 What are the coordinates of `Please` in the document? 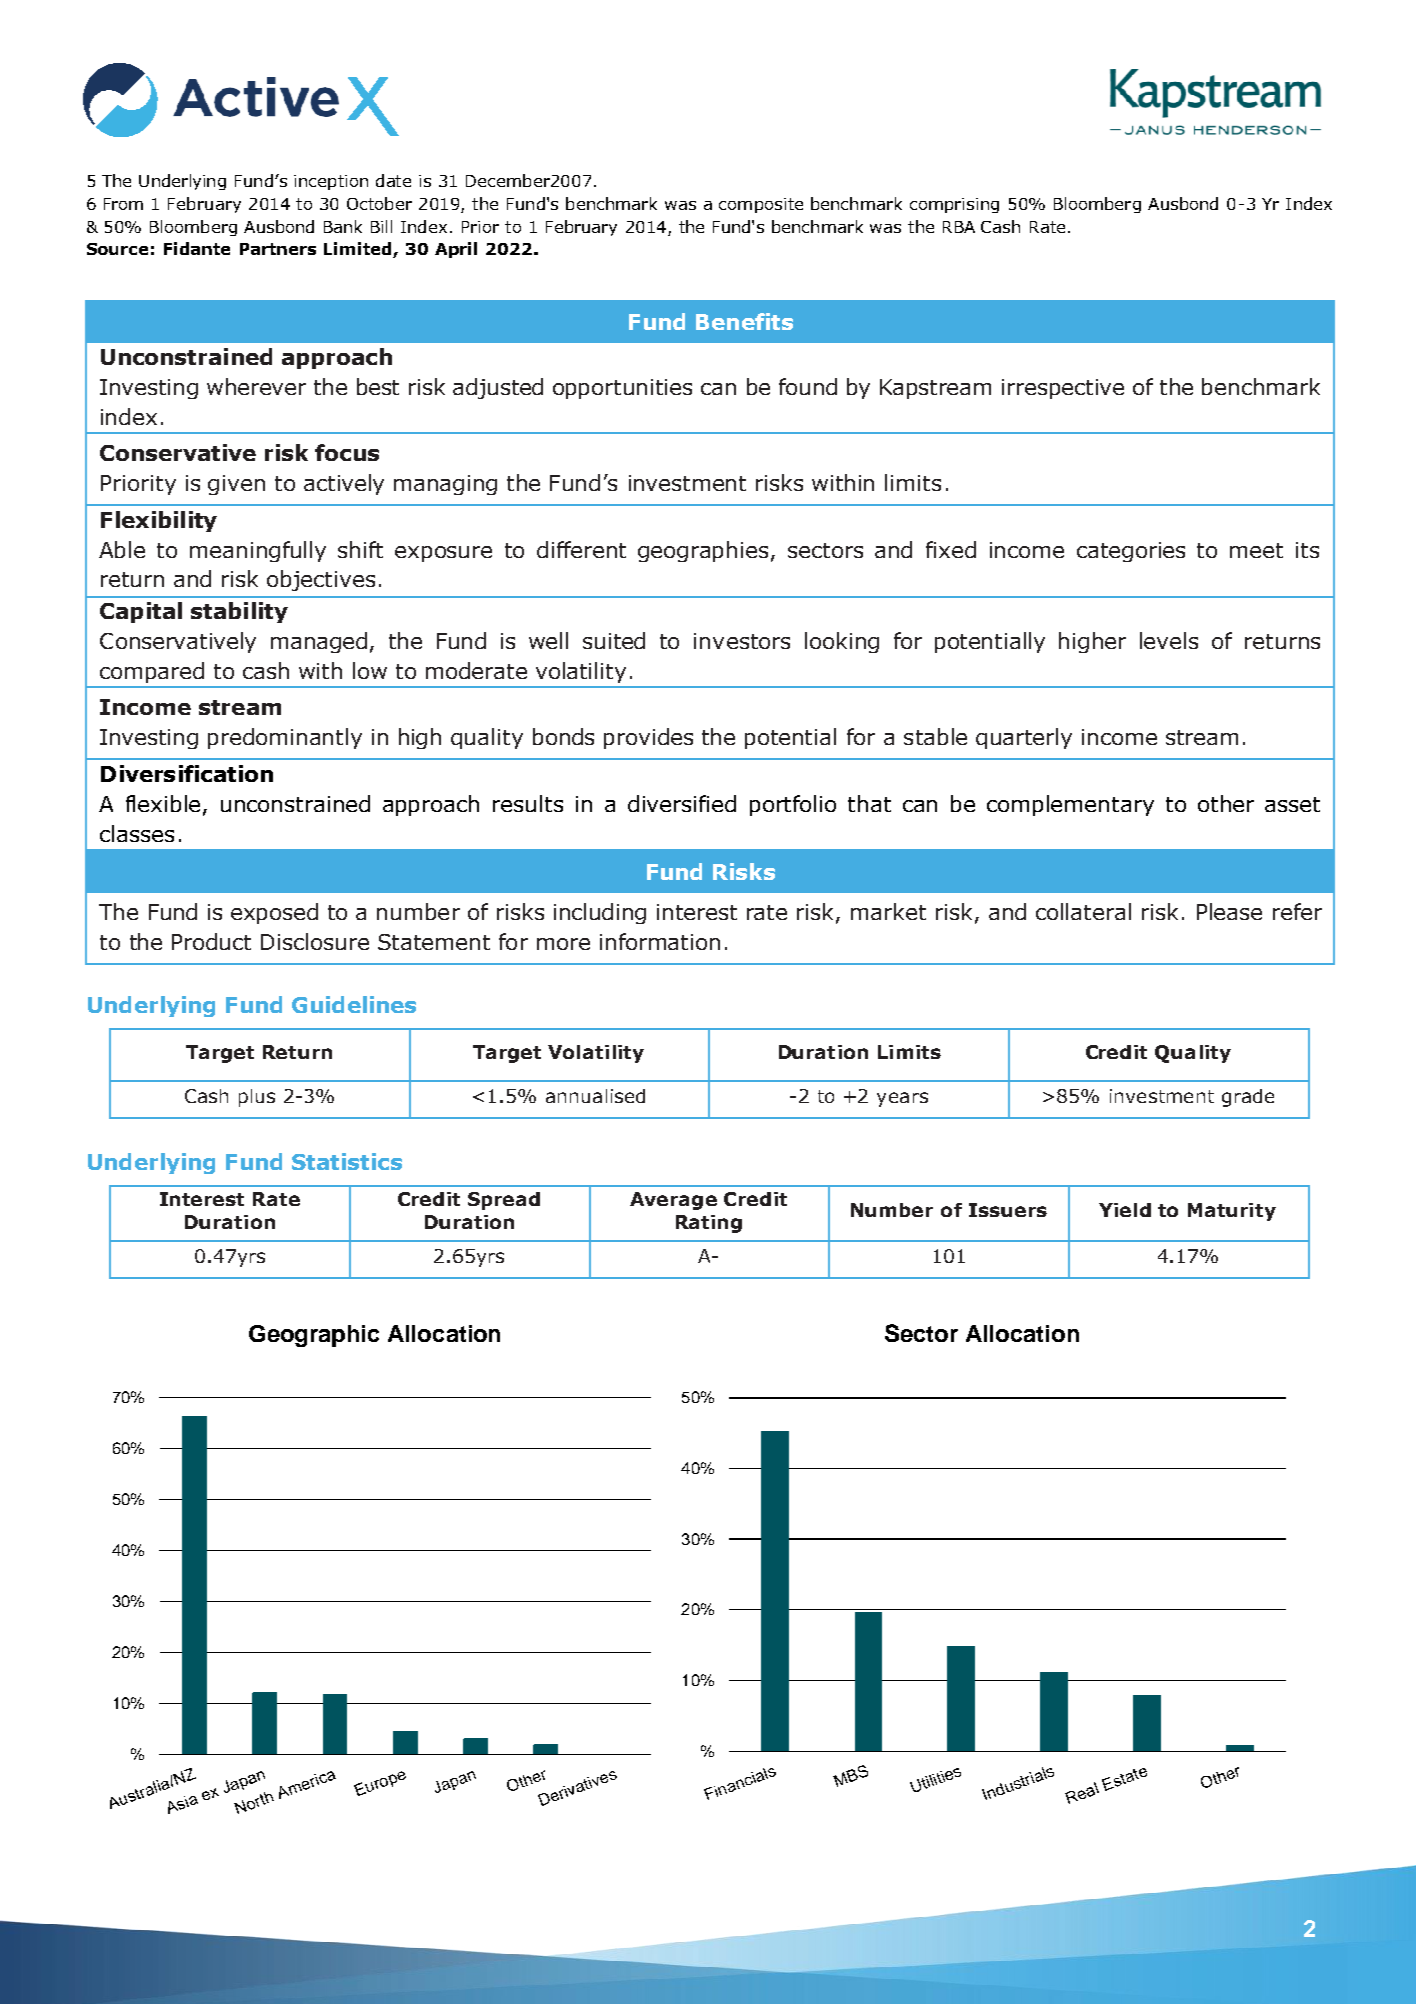 It's located at (1229, 911).
